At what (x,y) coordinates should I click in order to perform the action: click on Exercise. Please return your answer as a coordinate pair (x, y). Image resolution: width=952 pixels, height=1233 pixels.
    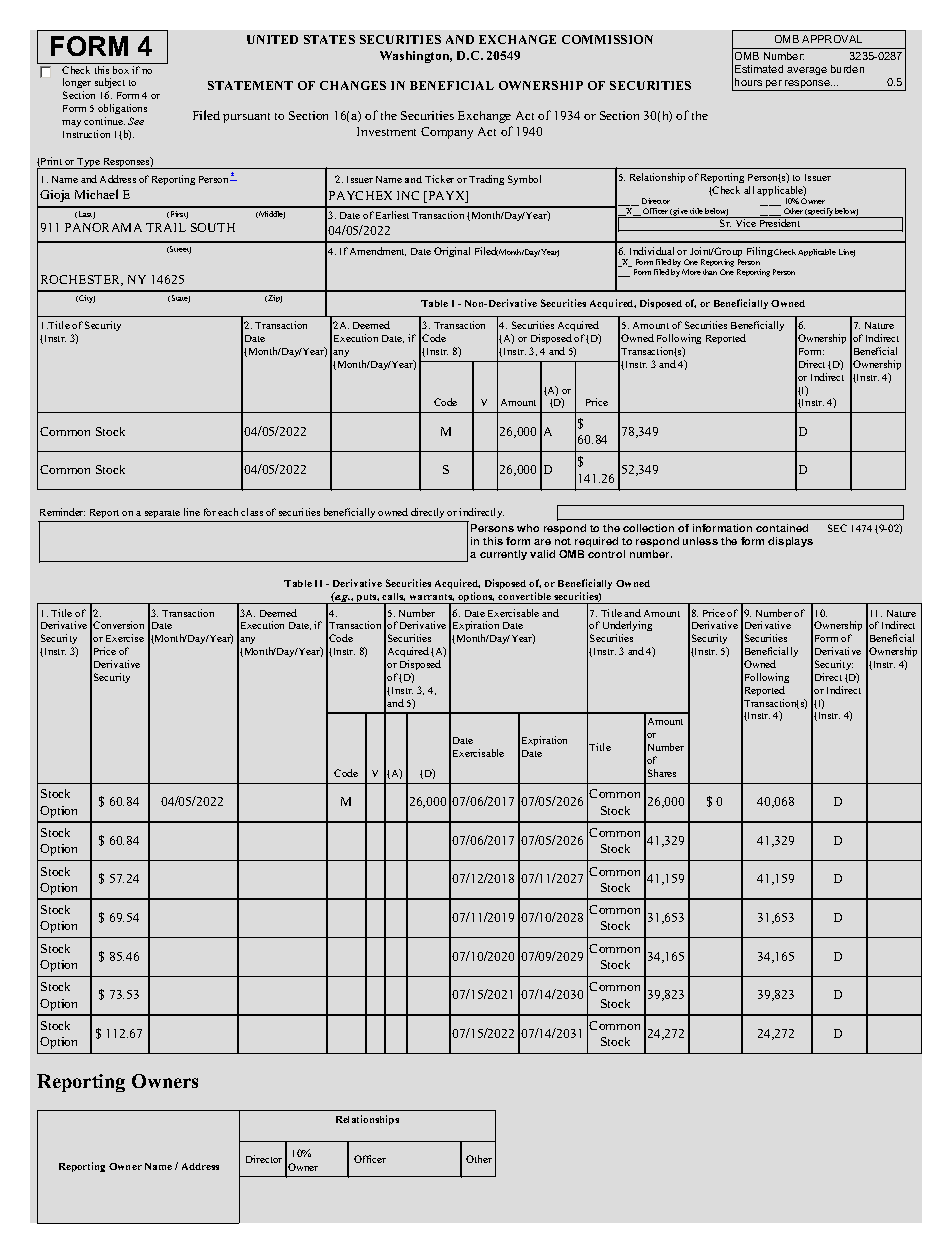
    Looking at the image, I should click on (125, 638).
